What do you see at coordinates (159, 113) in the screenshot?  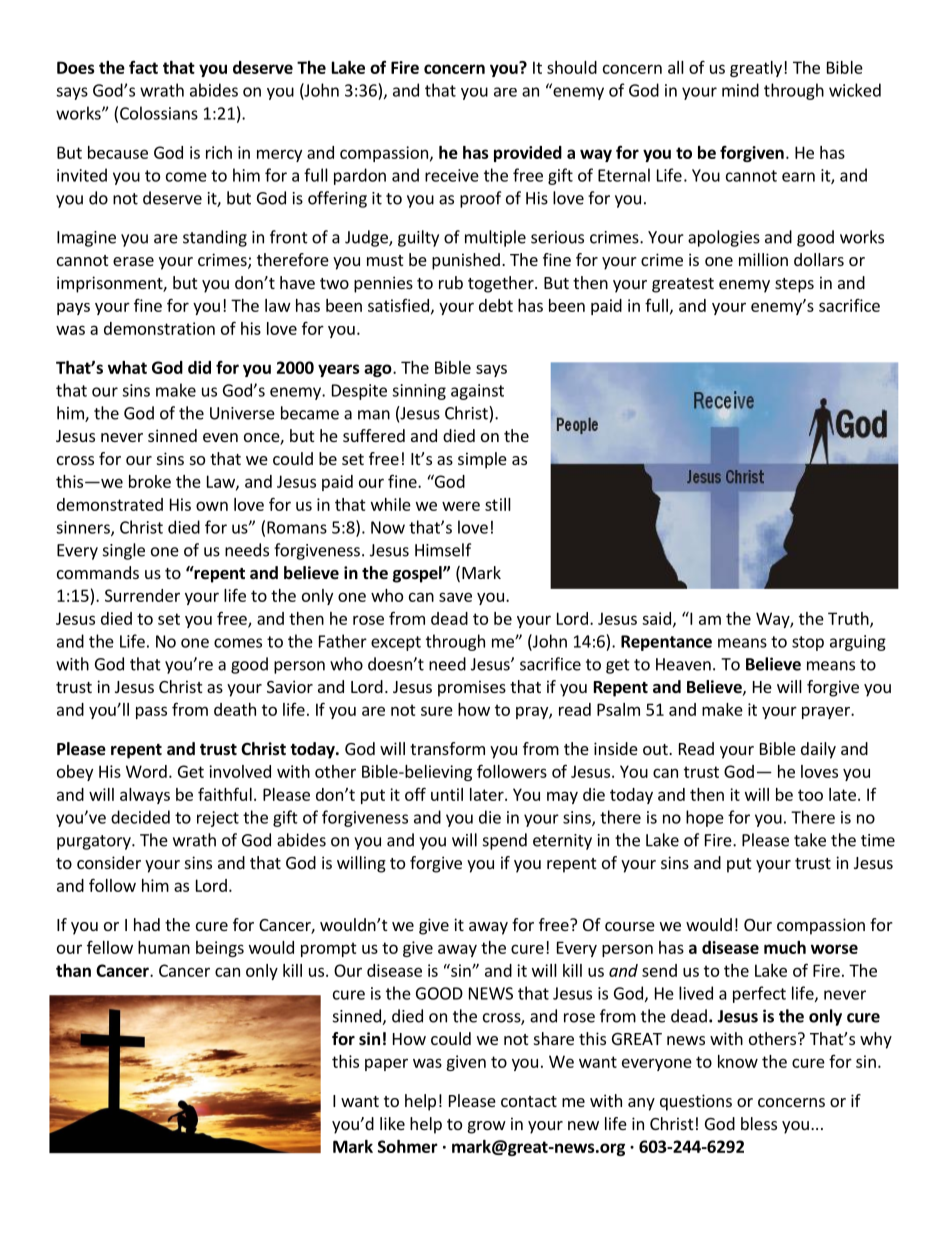 I see `Colossians` at bounding box center [159, 113].
